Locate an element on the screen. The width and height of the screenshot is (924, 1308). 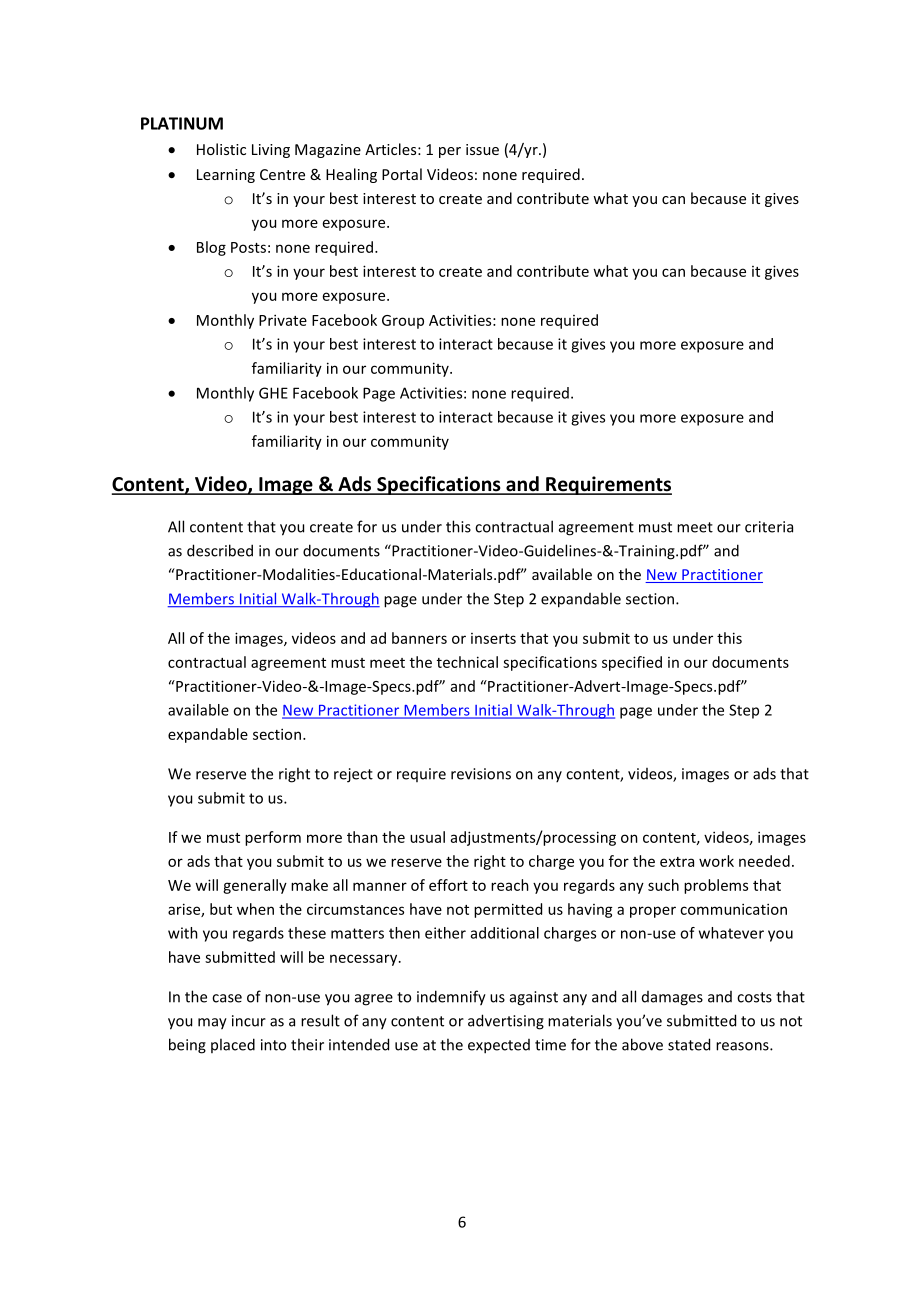
described is located at coordinates (220, 550).
